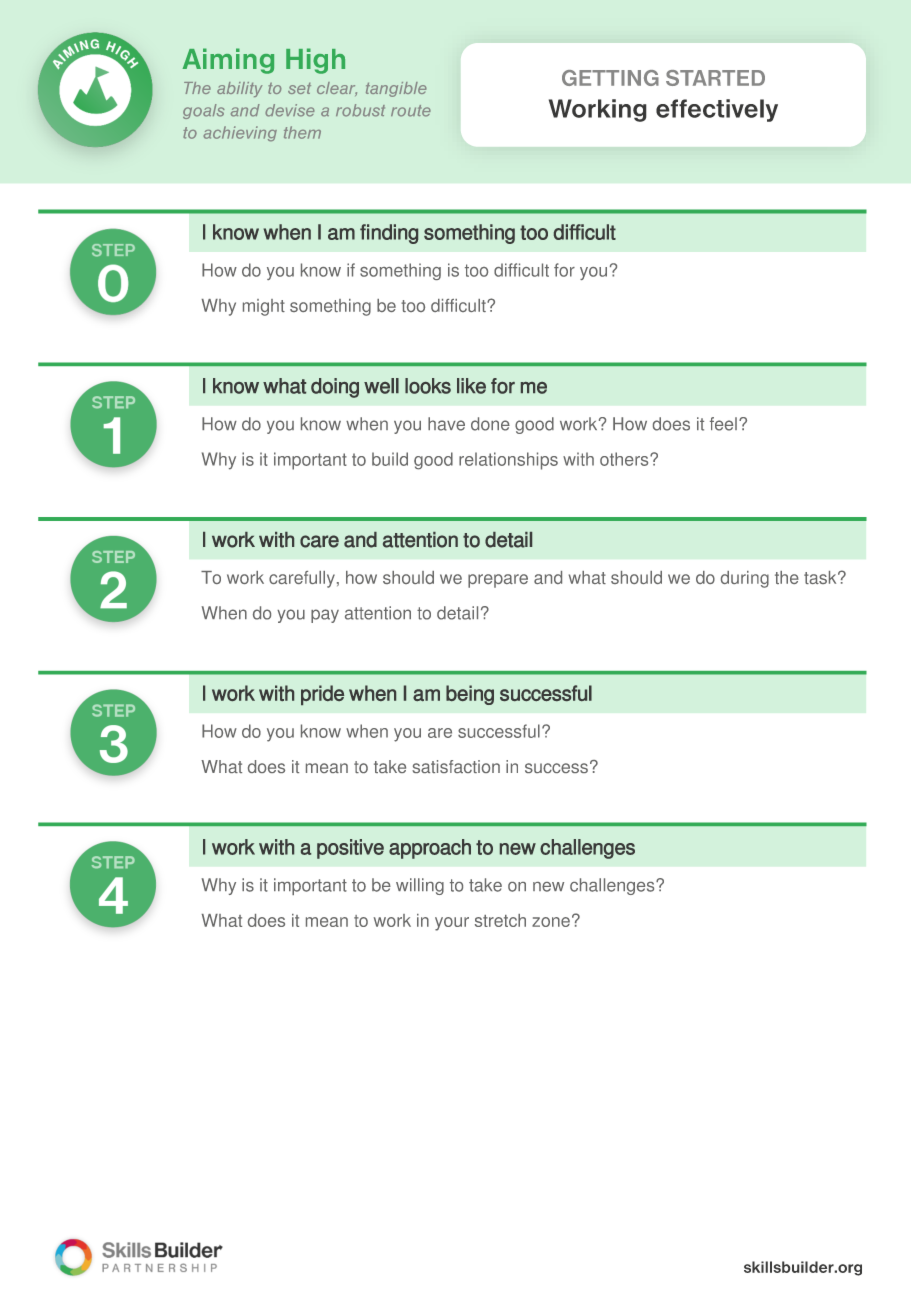 Image resolution: width=911 pixels, height=1316 pixels. Describe the element at coordinates (625, 459) in the image. I see `others` at that location.
